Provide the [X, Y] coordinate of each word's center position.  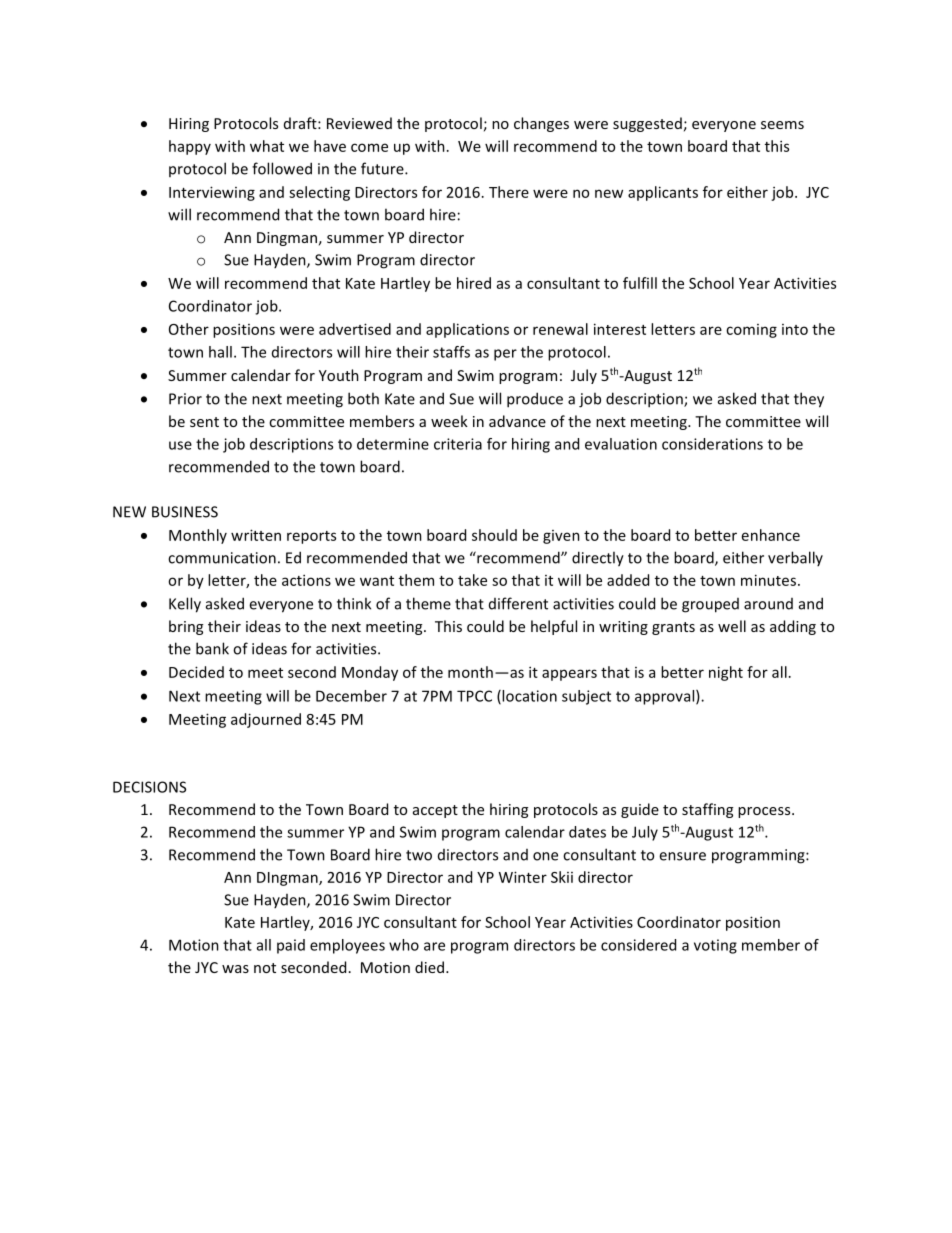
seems [782, 125]
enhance [771, 535]
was [235, 969]
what [267, 146]
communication [222, 558]
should [494, 535]
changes [541, 124]
